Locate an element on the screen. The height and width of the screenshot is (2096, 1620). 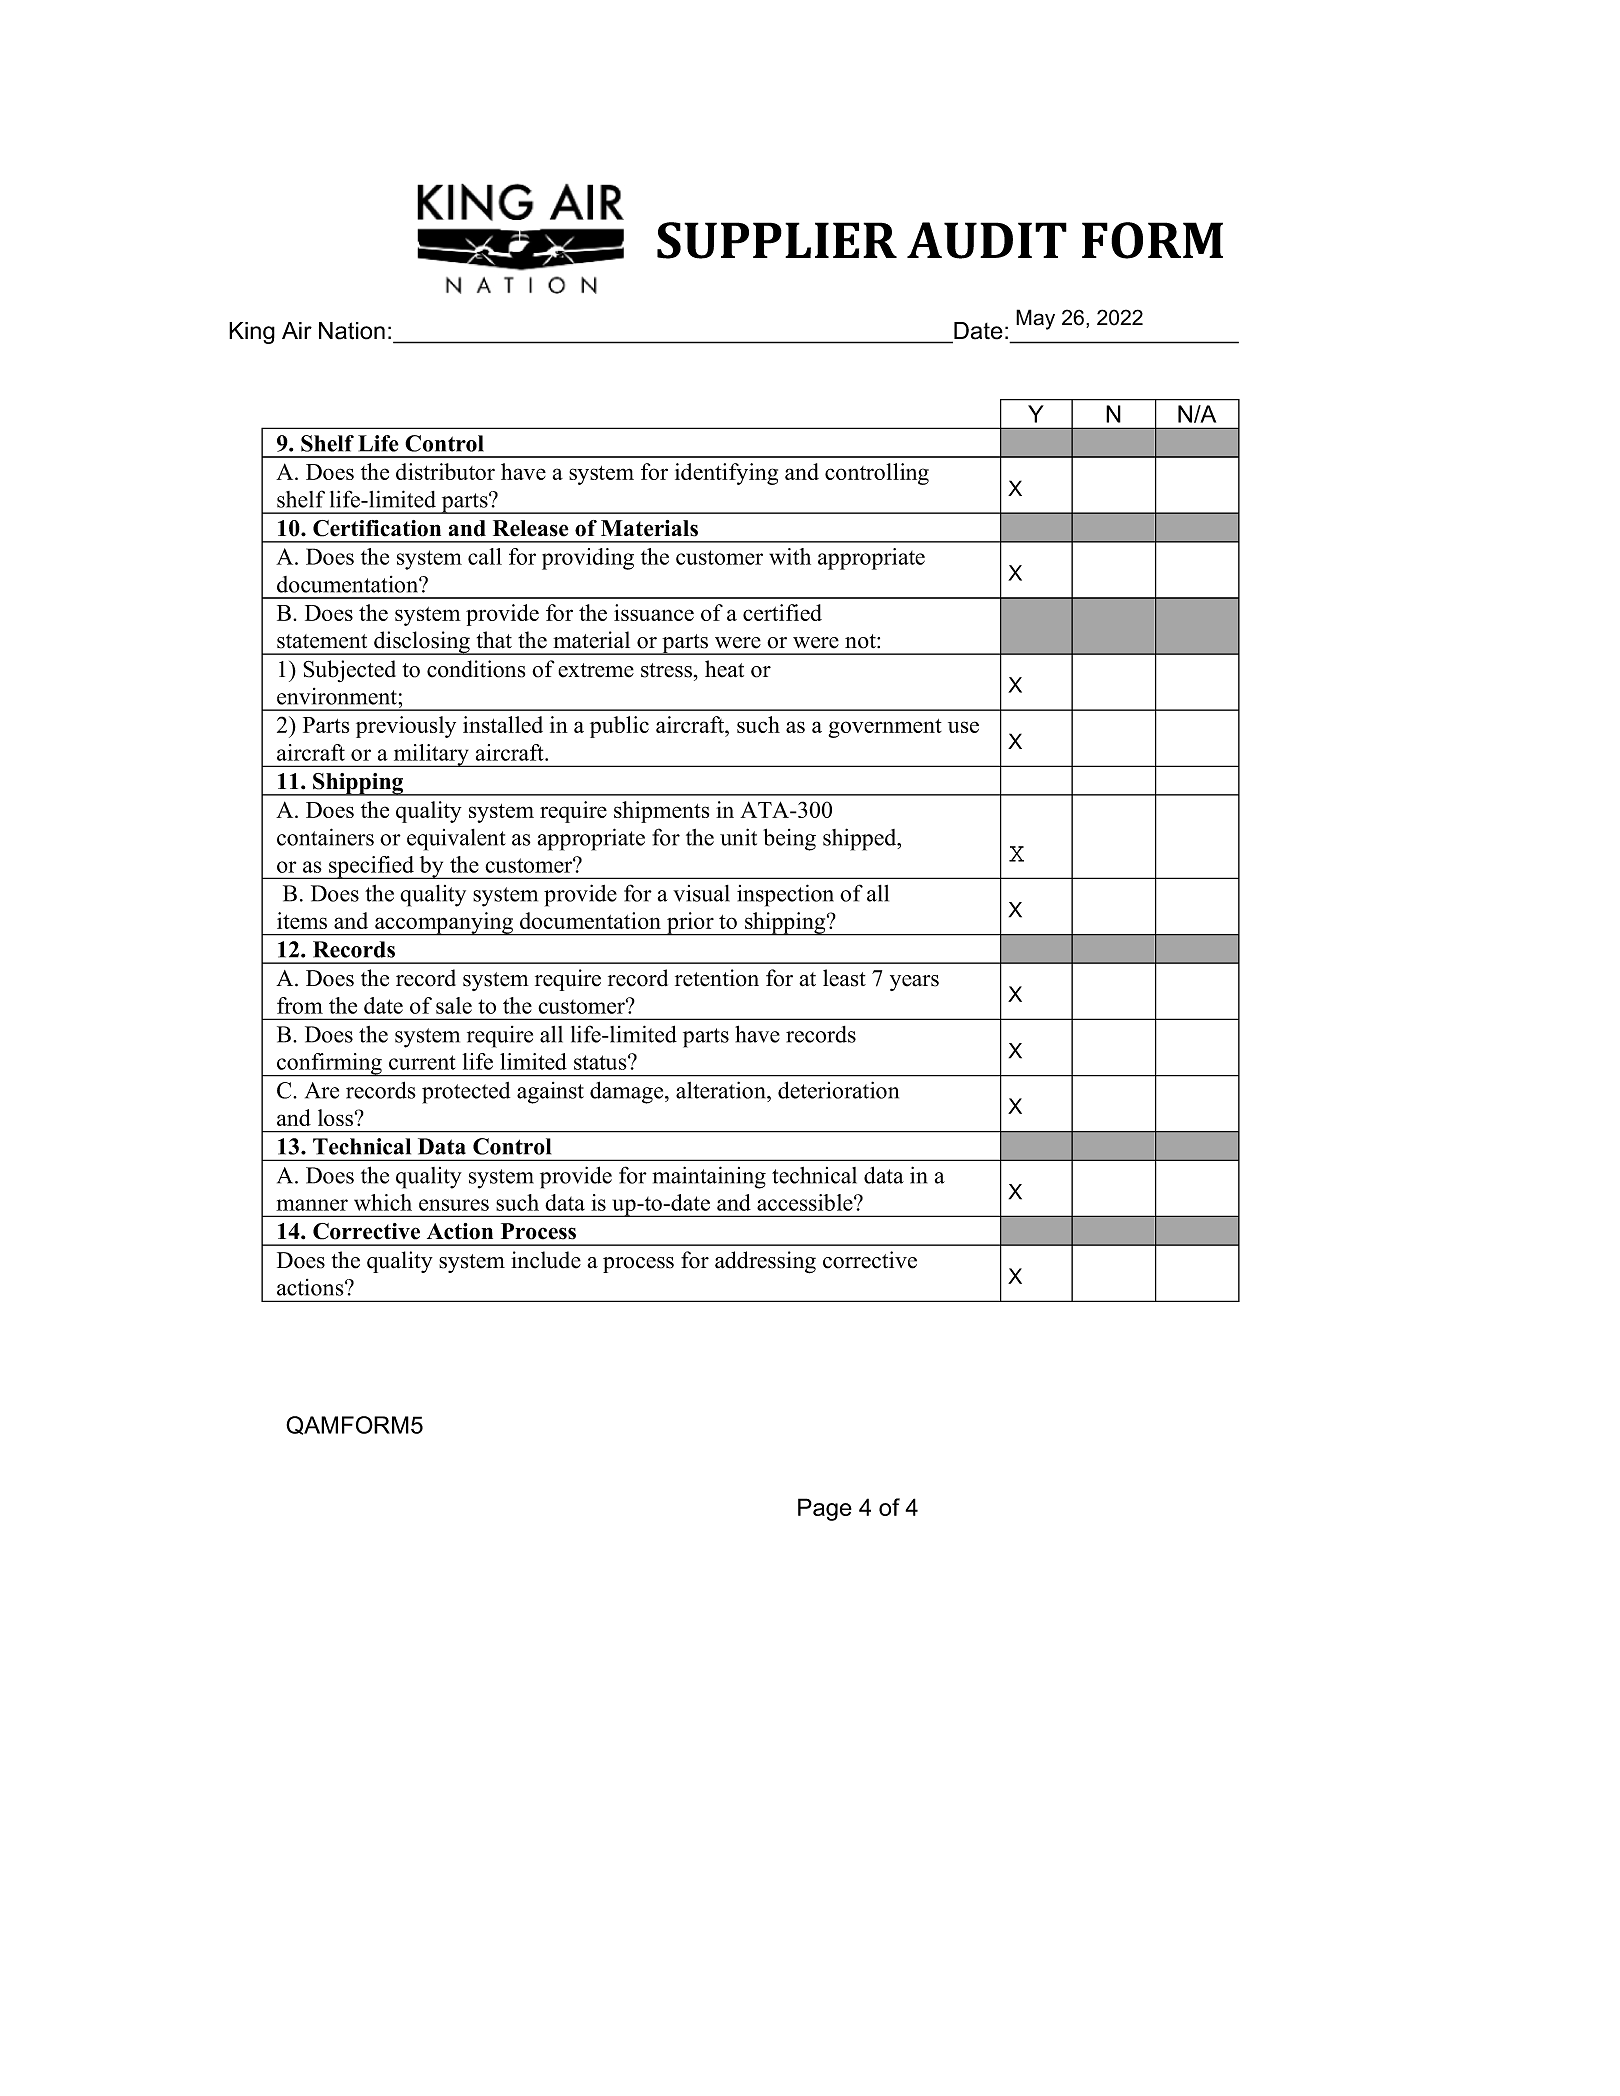
include is located at coordinates (546, 1260).
